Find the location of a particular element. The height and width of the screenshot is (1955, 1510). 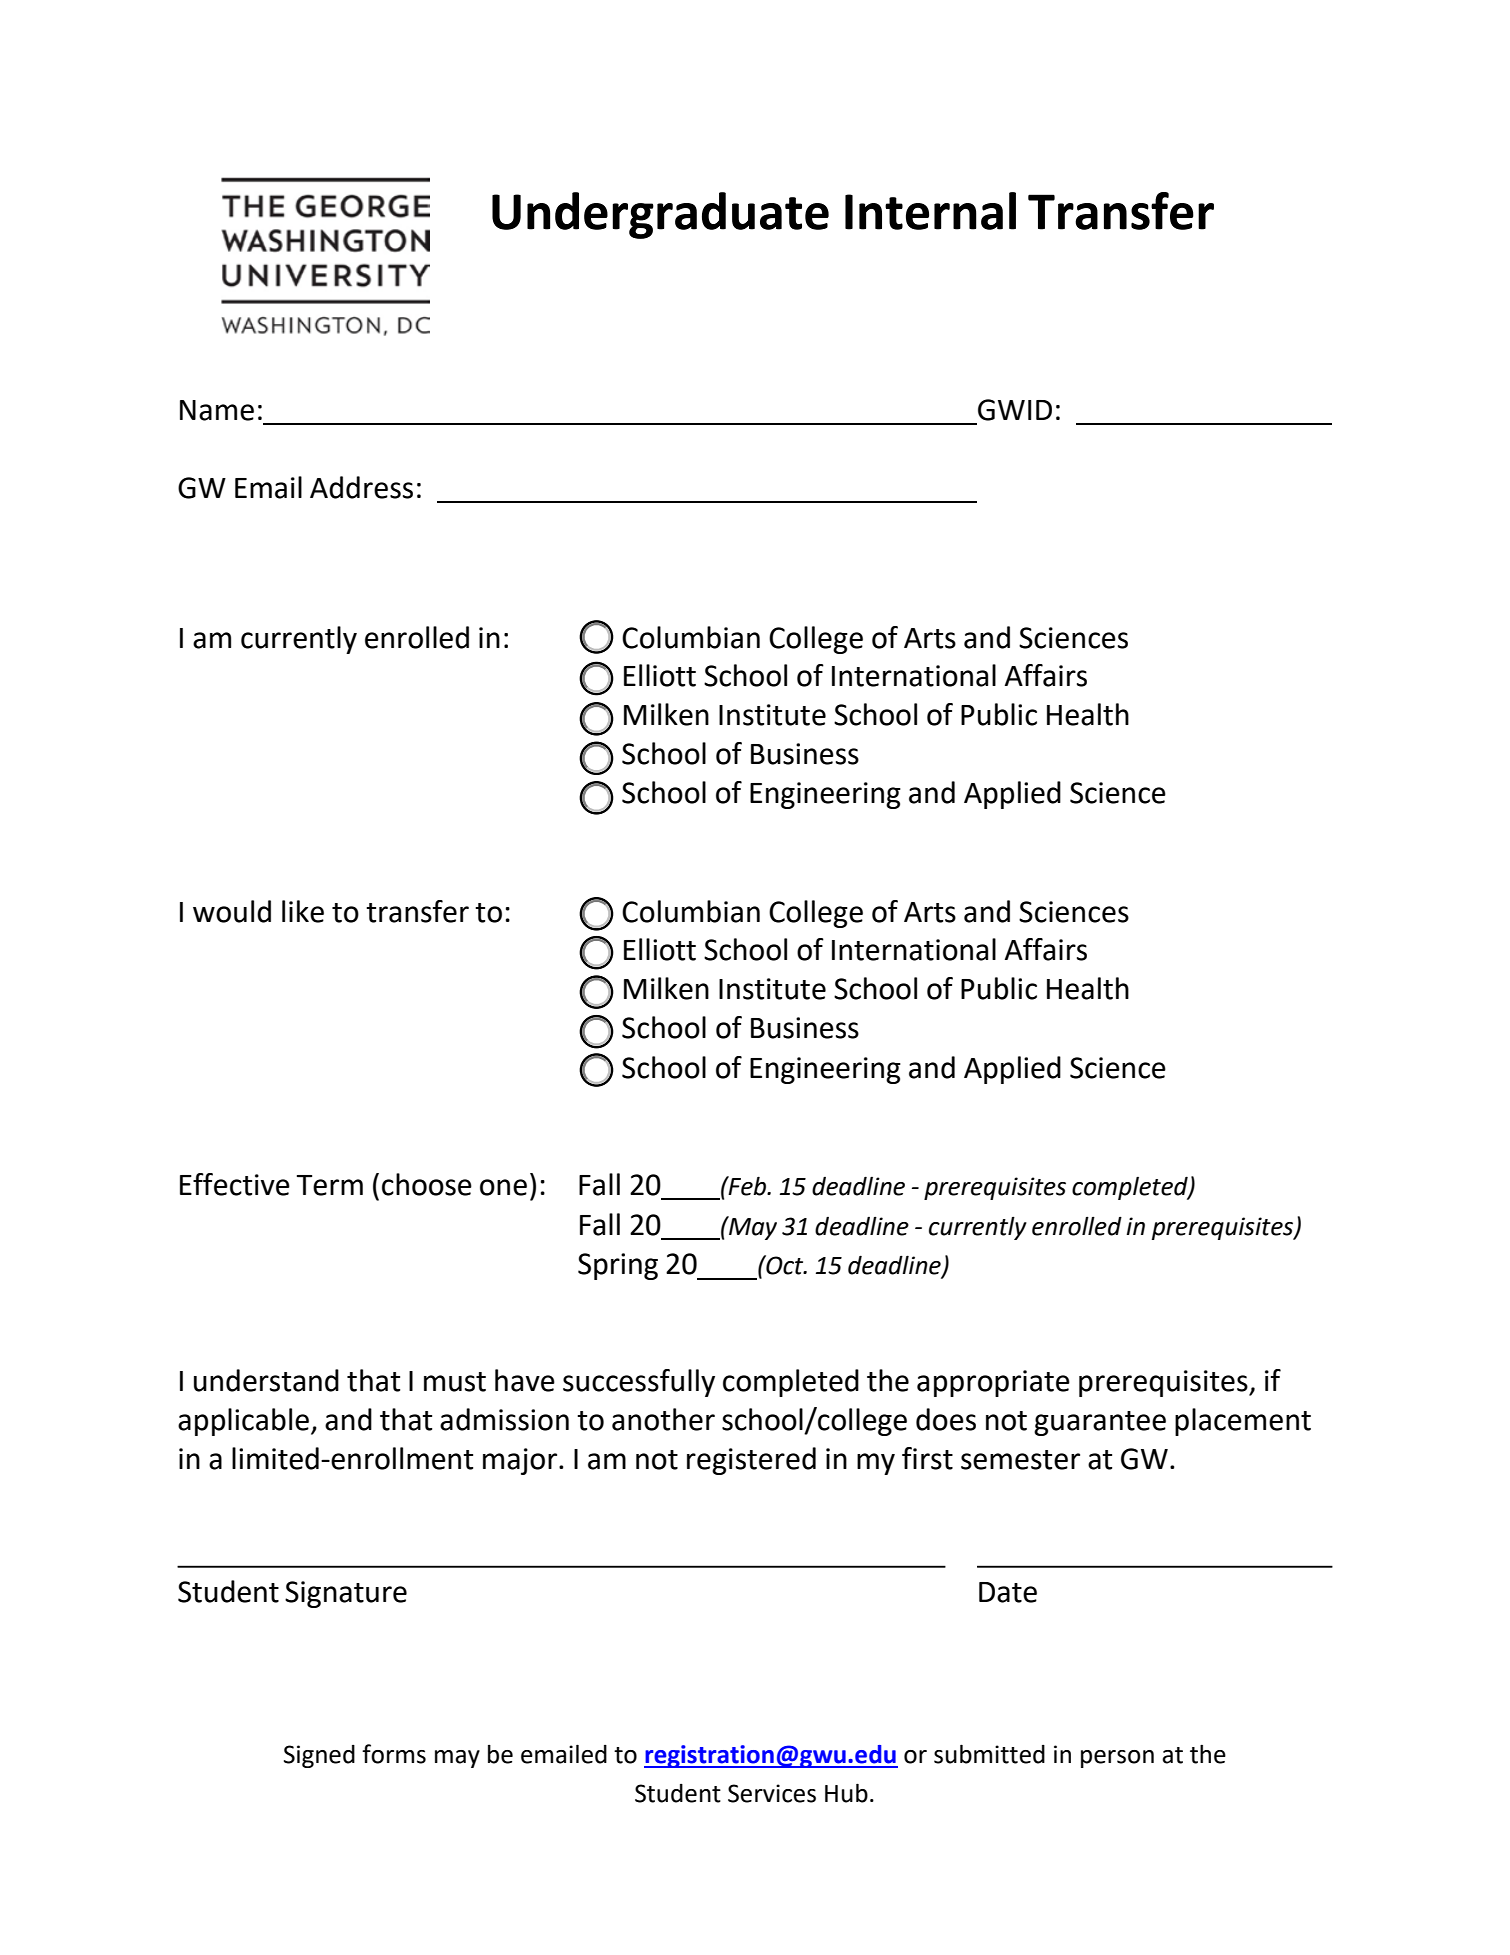

Undergraduate is located at coordinates (660, 215).
